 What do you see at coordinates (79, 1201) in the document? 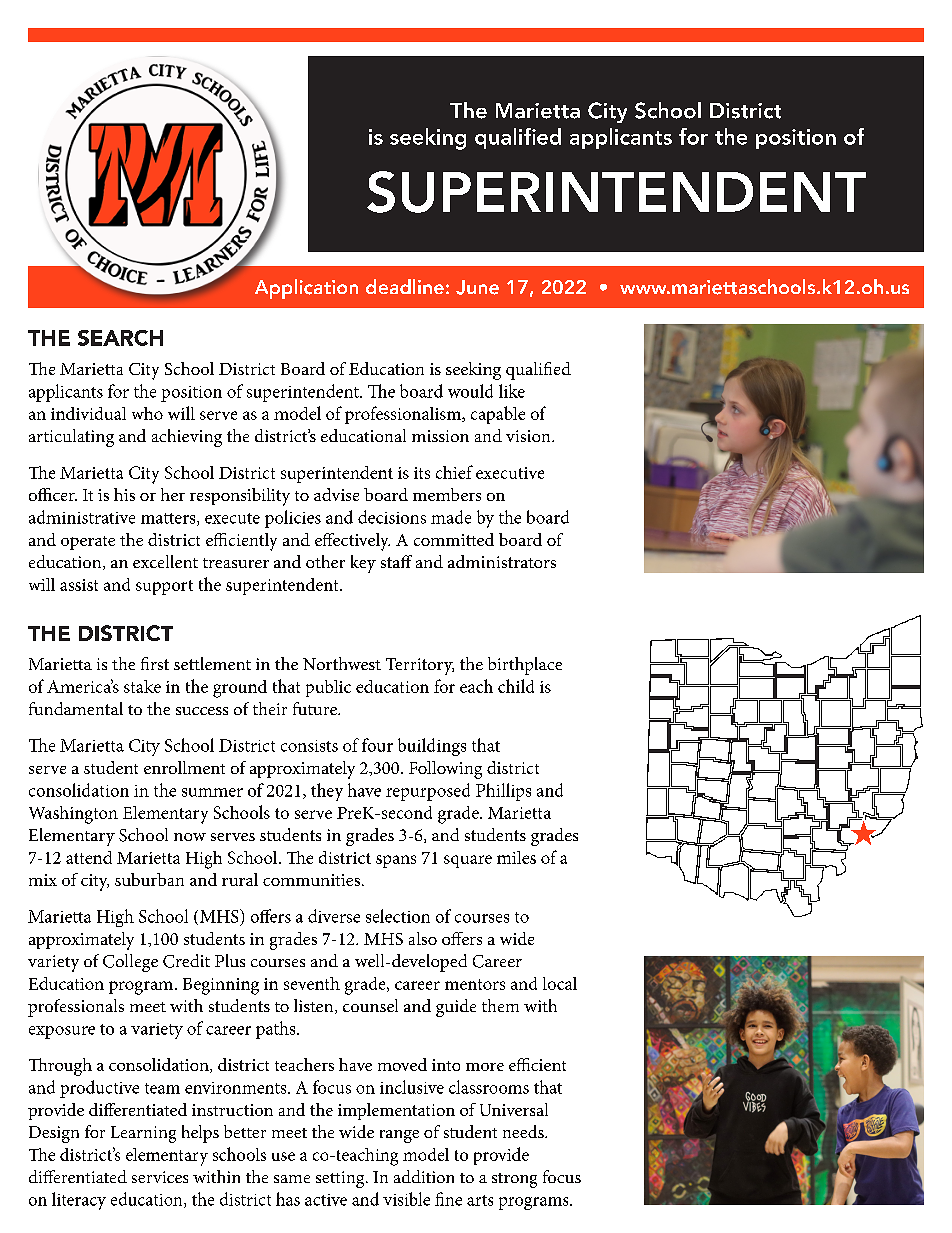
I see `literacy` at bounding box center [79, 1201].
